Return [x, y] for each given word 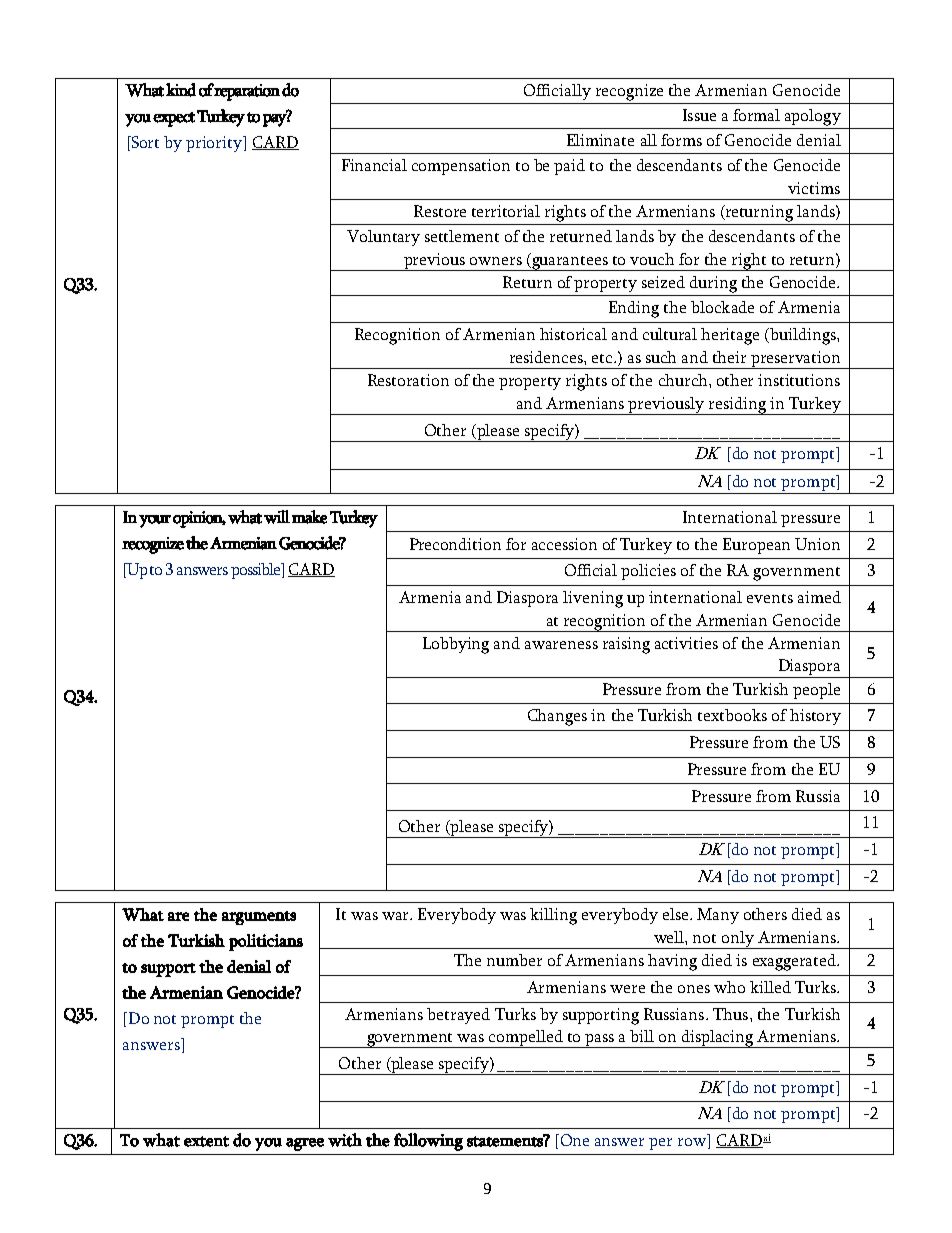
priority [215, 144]
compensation [461, 167]
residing [737, 406]
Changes [557, 717]
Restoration [408, 380]
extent [206, 1141]
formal [756, 115]
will [277, 517]
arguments [259, 918]
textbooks [732, 715]
